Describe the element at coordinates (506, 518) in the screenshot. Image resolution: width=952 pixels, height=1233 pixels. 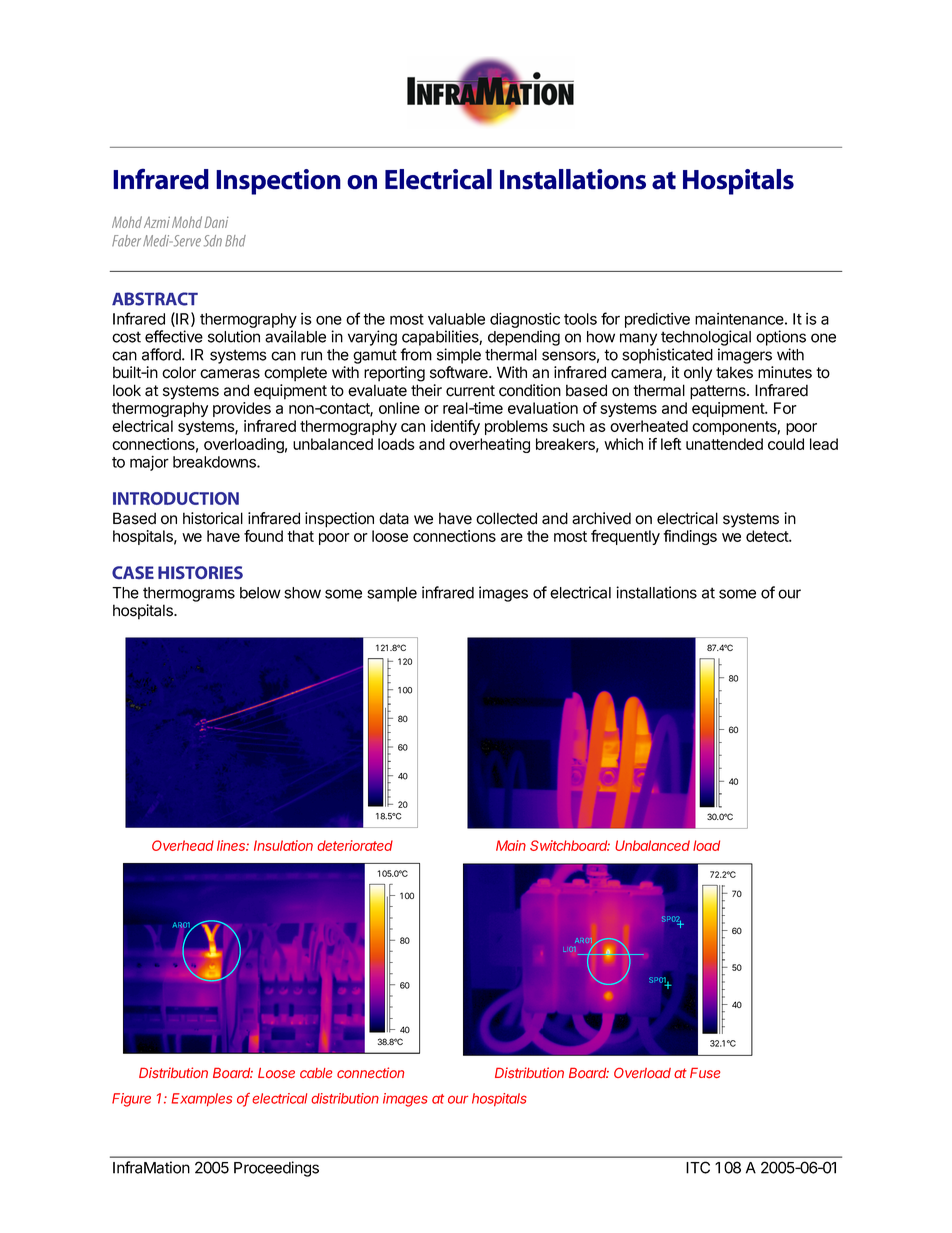
I see `collected` at that location.
